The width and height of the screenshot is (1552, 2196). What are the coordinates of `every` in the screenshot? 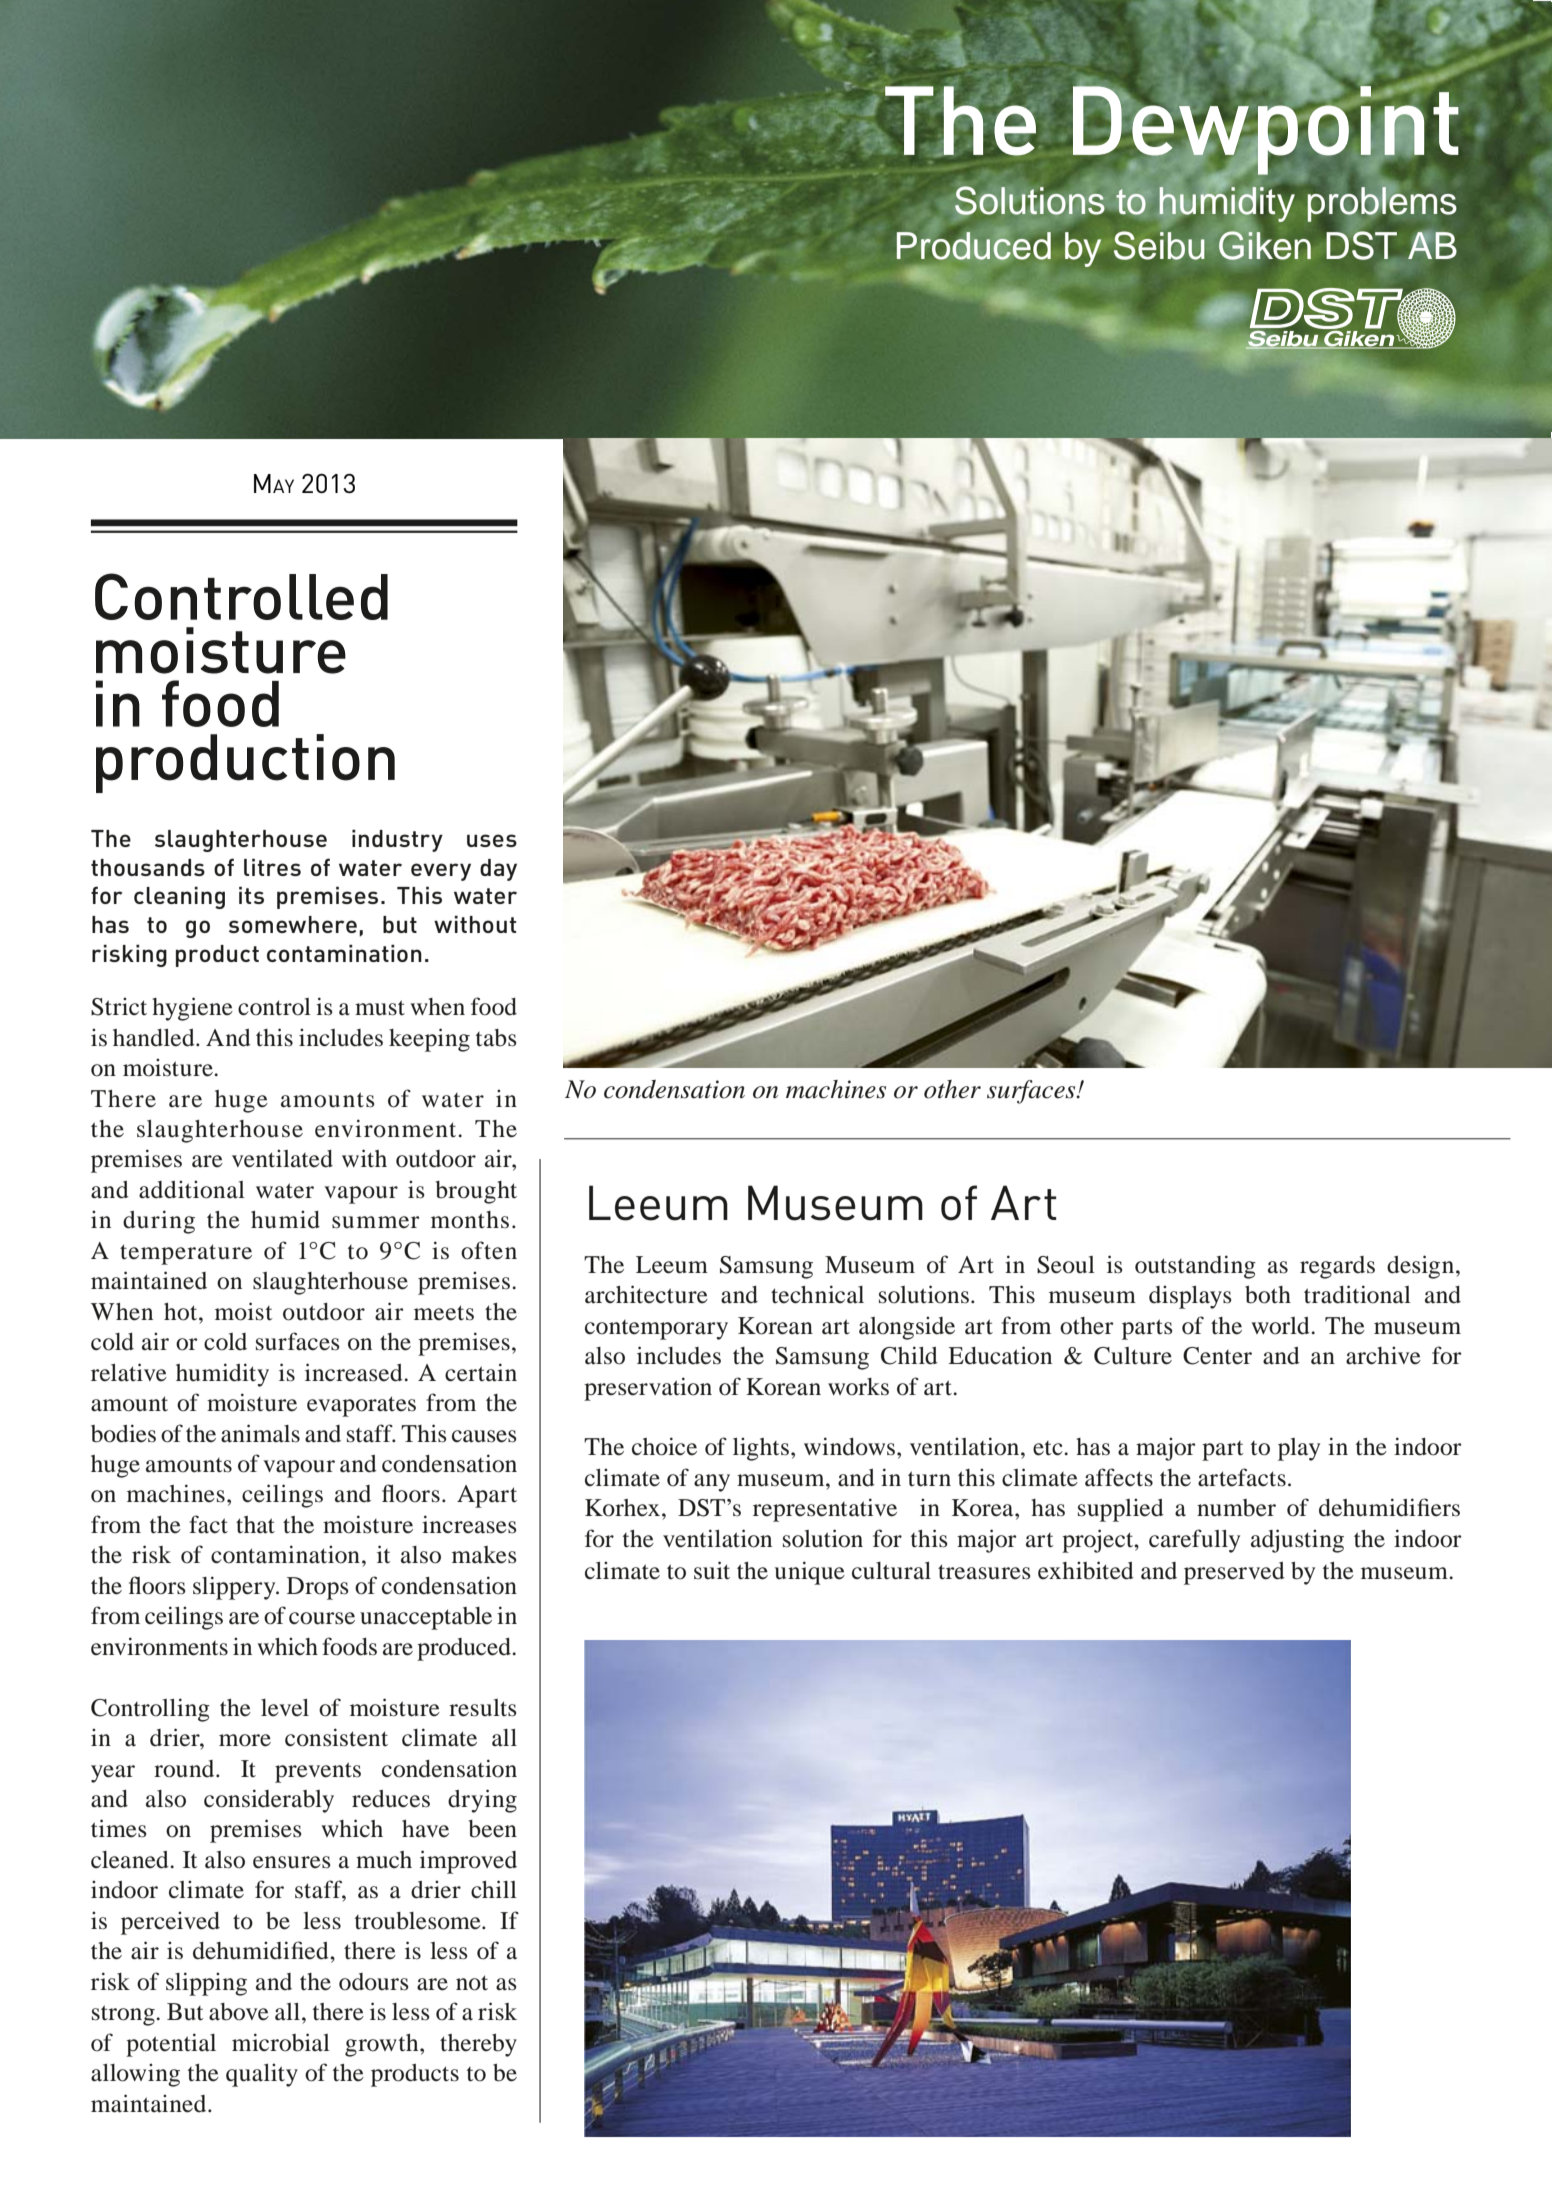 It's located at (441, 872).
